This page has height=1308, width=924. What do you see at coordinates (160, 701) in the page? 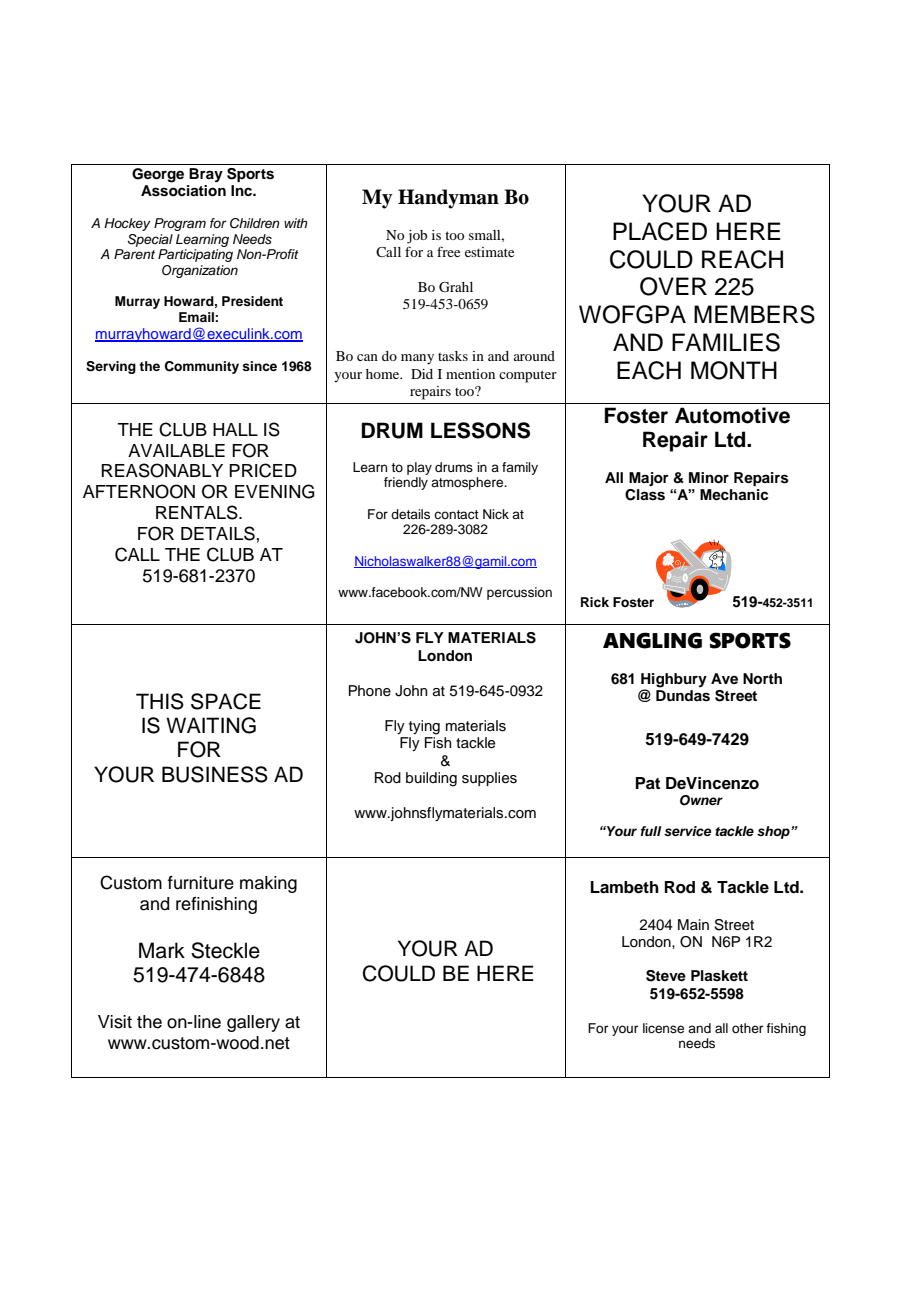
I see `THIS` at bounding box center [160, 701].
